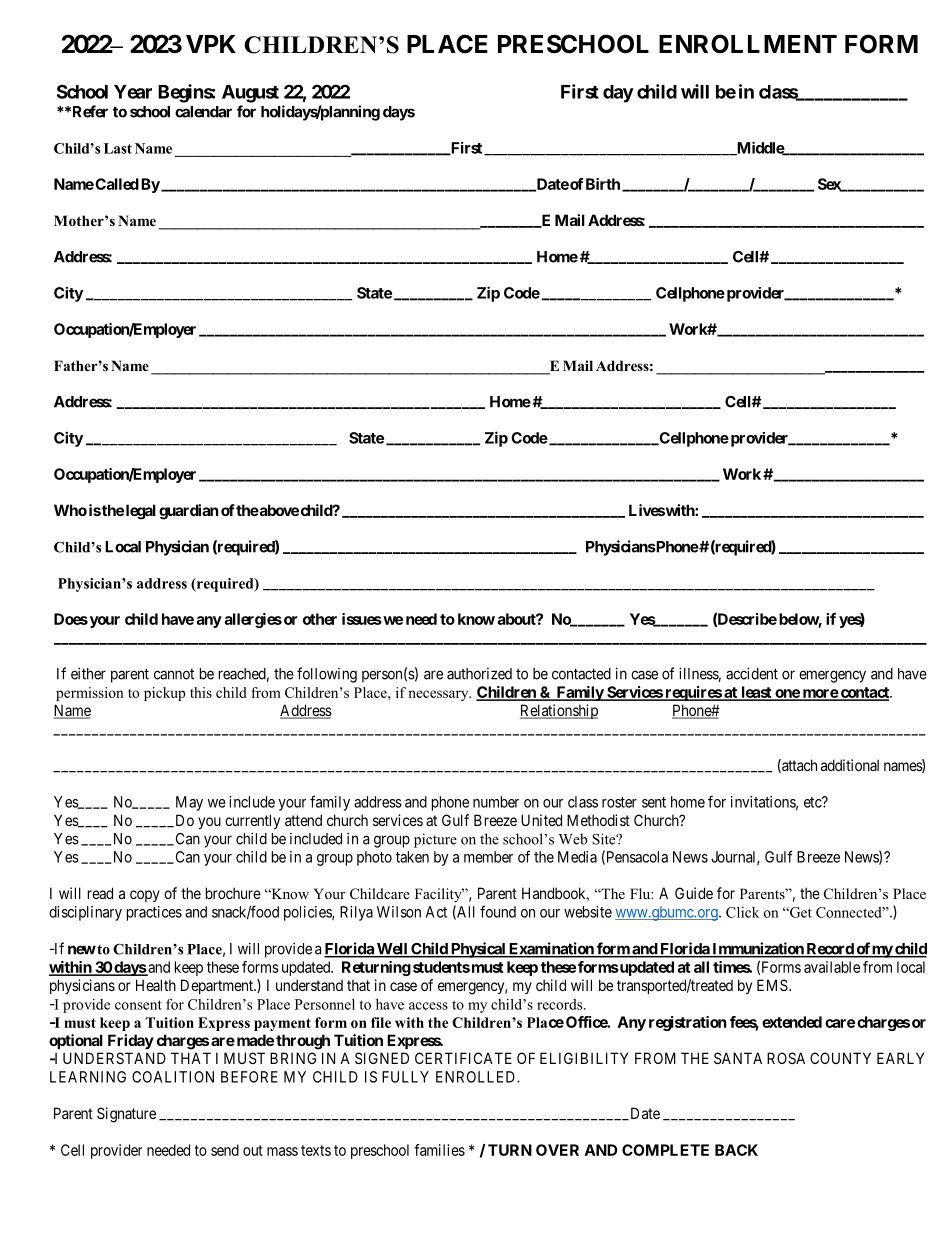 The image size is (952, 1233). Describe the element at coordinates (479, 674) in the document. I see `authorized` at that location.
